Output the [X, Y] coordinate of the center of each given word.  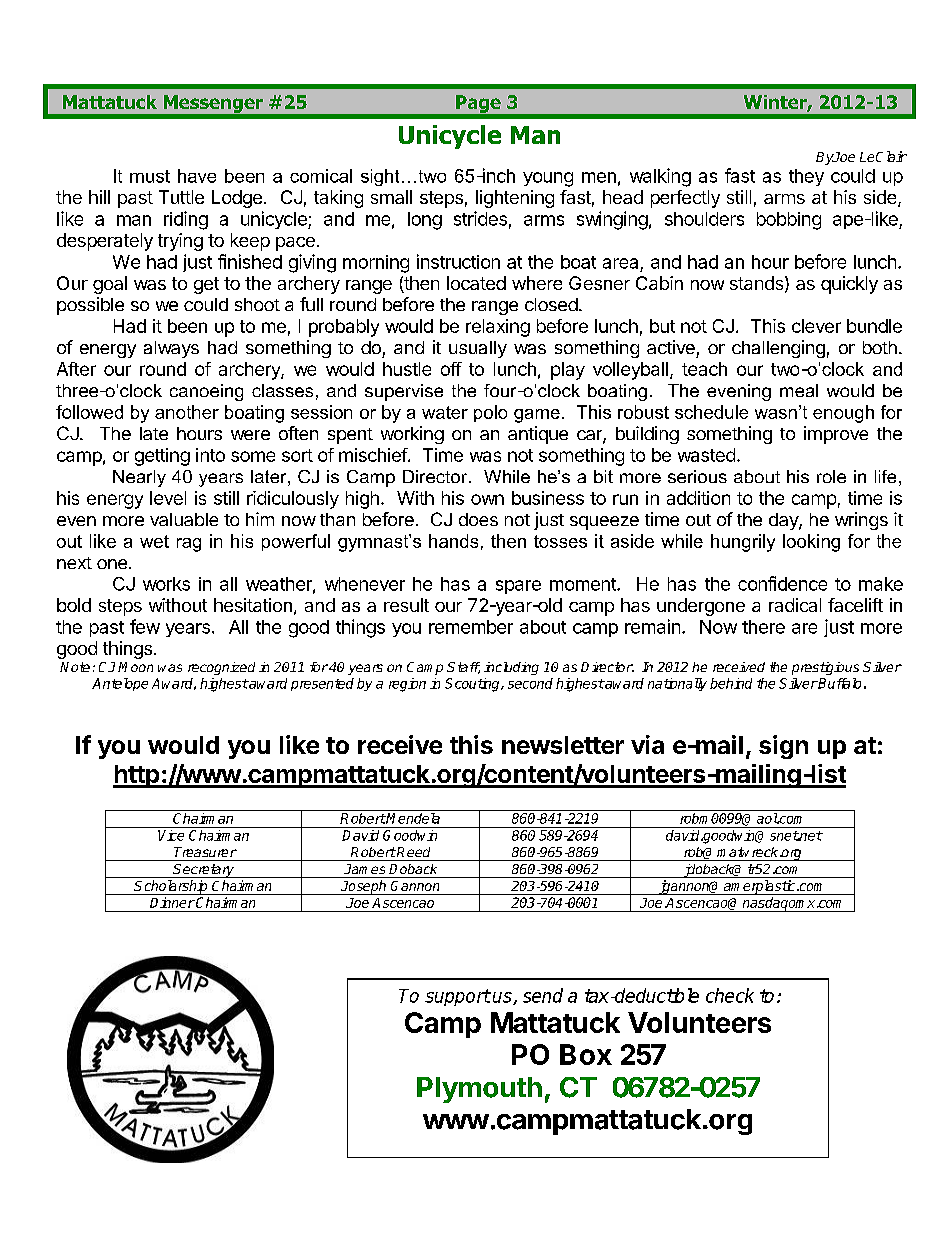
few [145, 626]
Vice [171, 835]
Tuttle [181, 197]
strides [480, 218]
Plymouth [479, 1090]
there [763, 627]
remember [471, 627]
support [458, 997]
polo [490, 413]
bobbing [789, 221]
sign [783, 747]
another [187, 412]
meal [799, 390]
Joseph [364, 887]
